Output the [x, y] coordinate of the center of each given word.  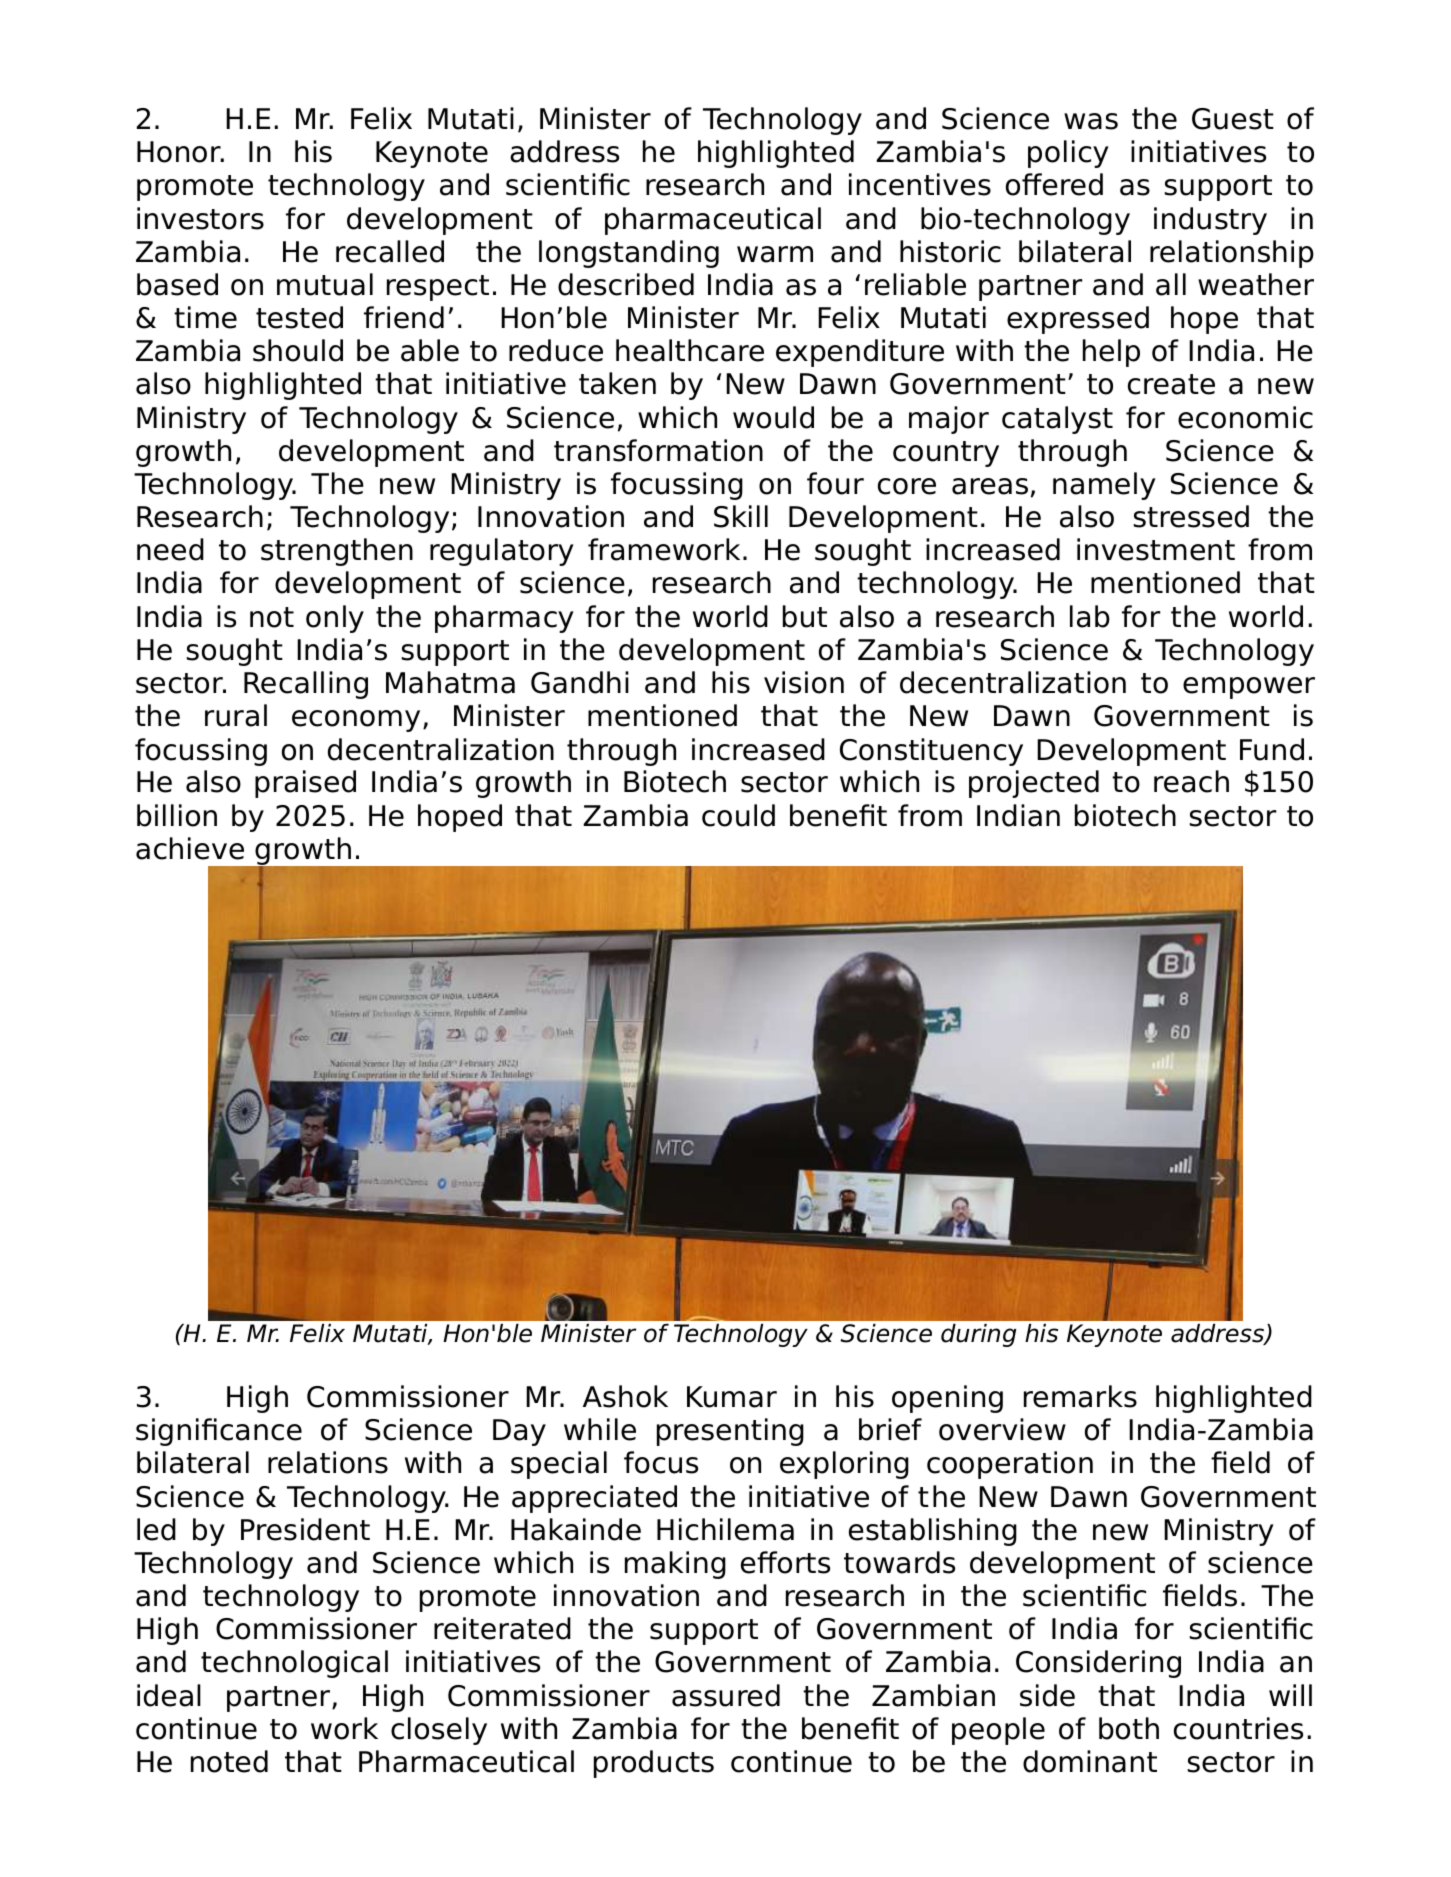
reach [1191, 781]
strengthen [337, 552]
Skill [741, 516]
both [1129, 1728]
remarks [1080, 1396]
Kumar [732, 1397]
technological [294, 1664]
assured [726, 1695]
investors [200, 218]
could [738, 815]
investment [1156, 549]
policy [1068, 154]
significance [219, 1432]
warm [775, 254]
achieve [190, 848]
